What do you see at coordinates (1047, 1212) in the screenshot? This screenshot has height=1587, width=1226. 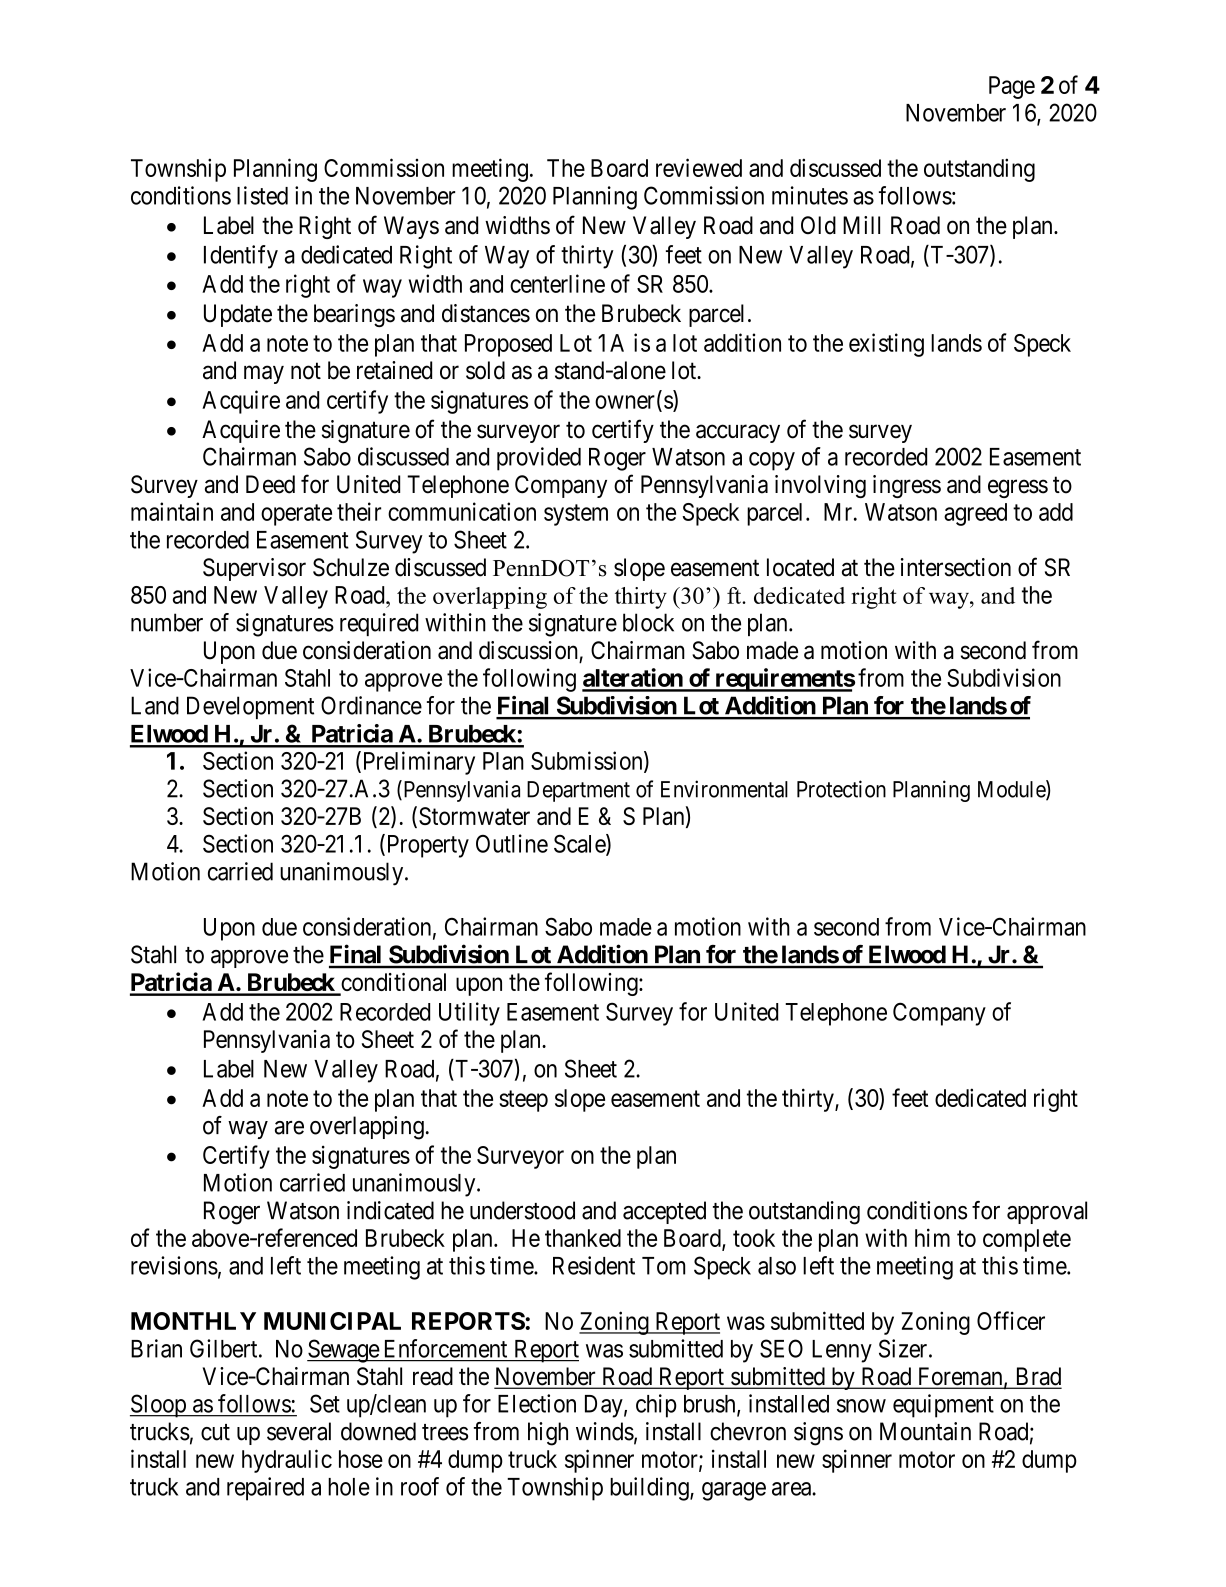 I see `approval` at bounding box center [1047, 1212].
